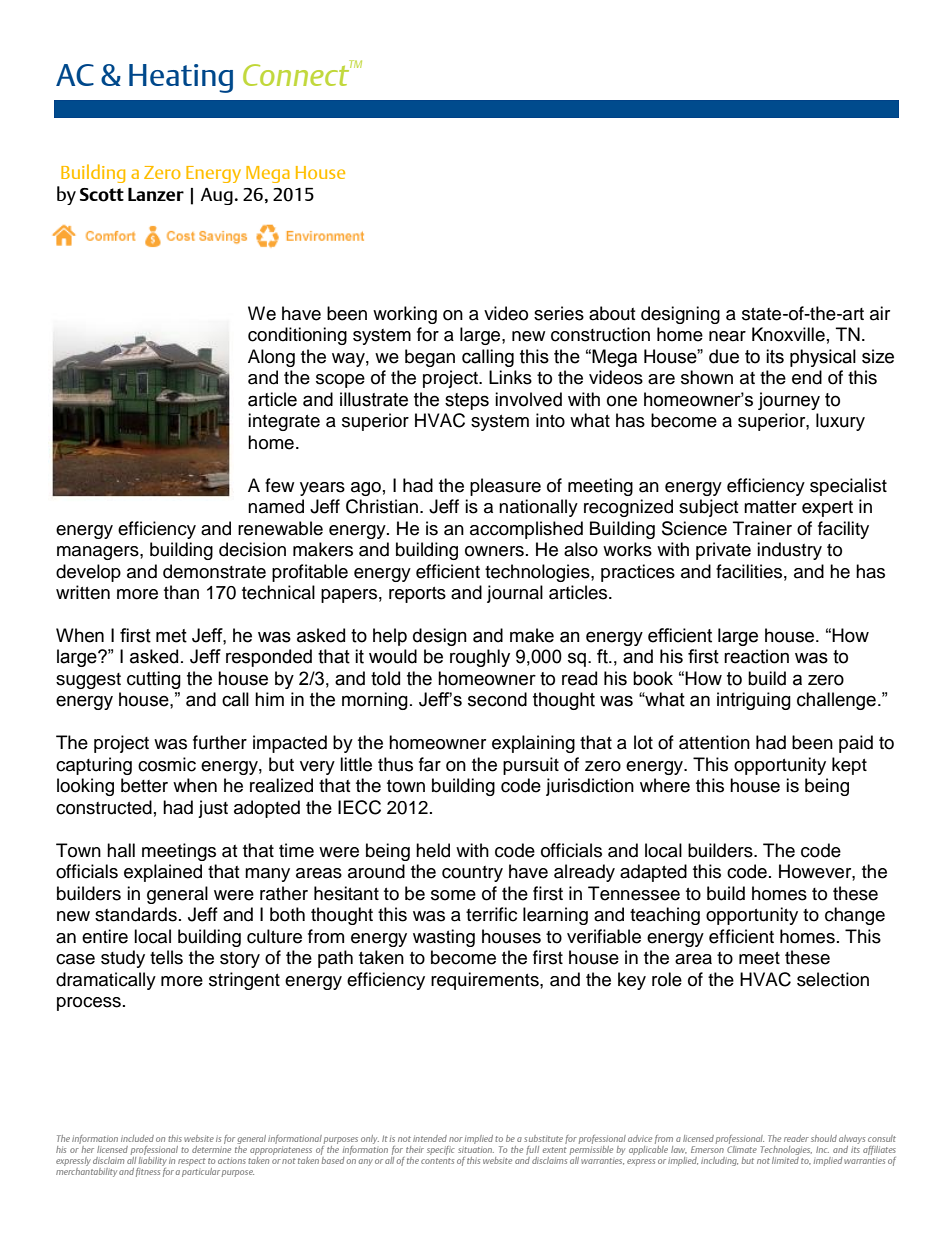 Image resolution: width=952 pixels, height=1233 pixels. What do you see at coordinates (220, 742) in the image?
I see `further` at bounding box center [220, 742].
